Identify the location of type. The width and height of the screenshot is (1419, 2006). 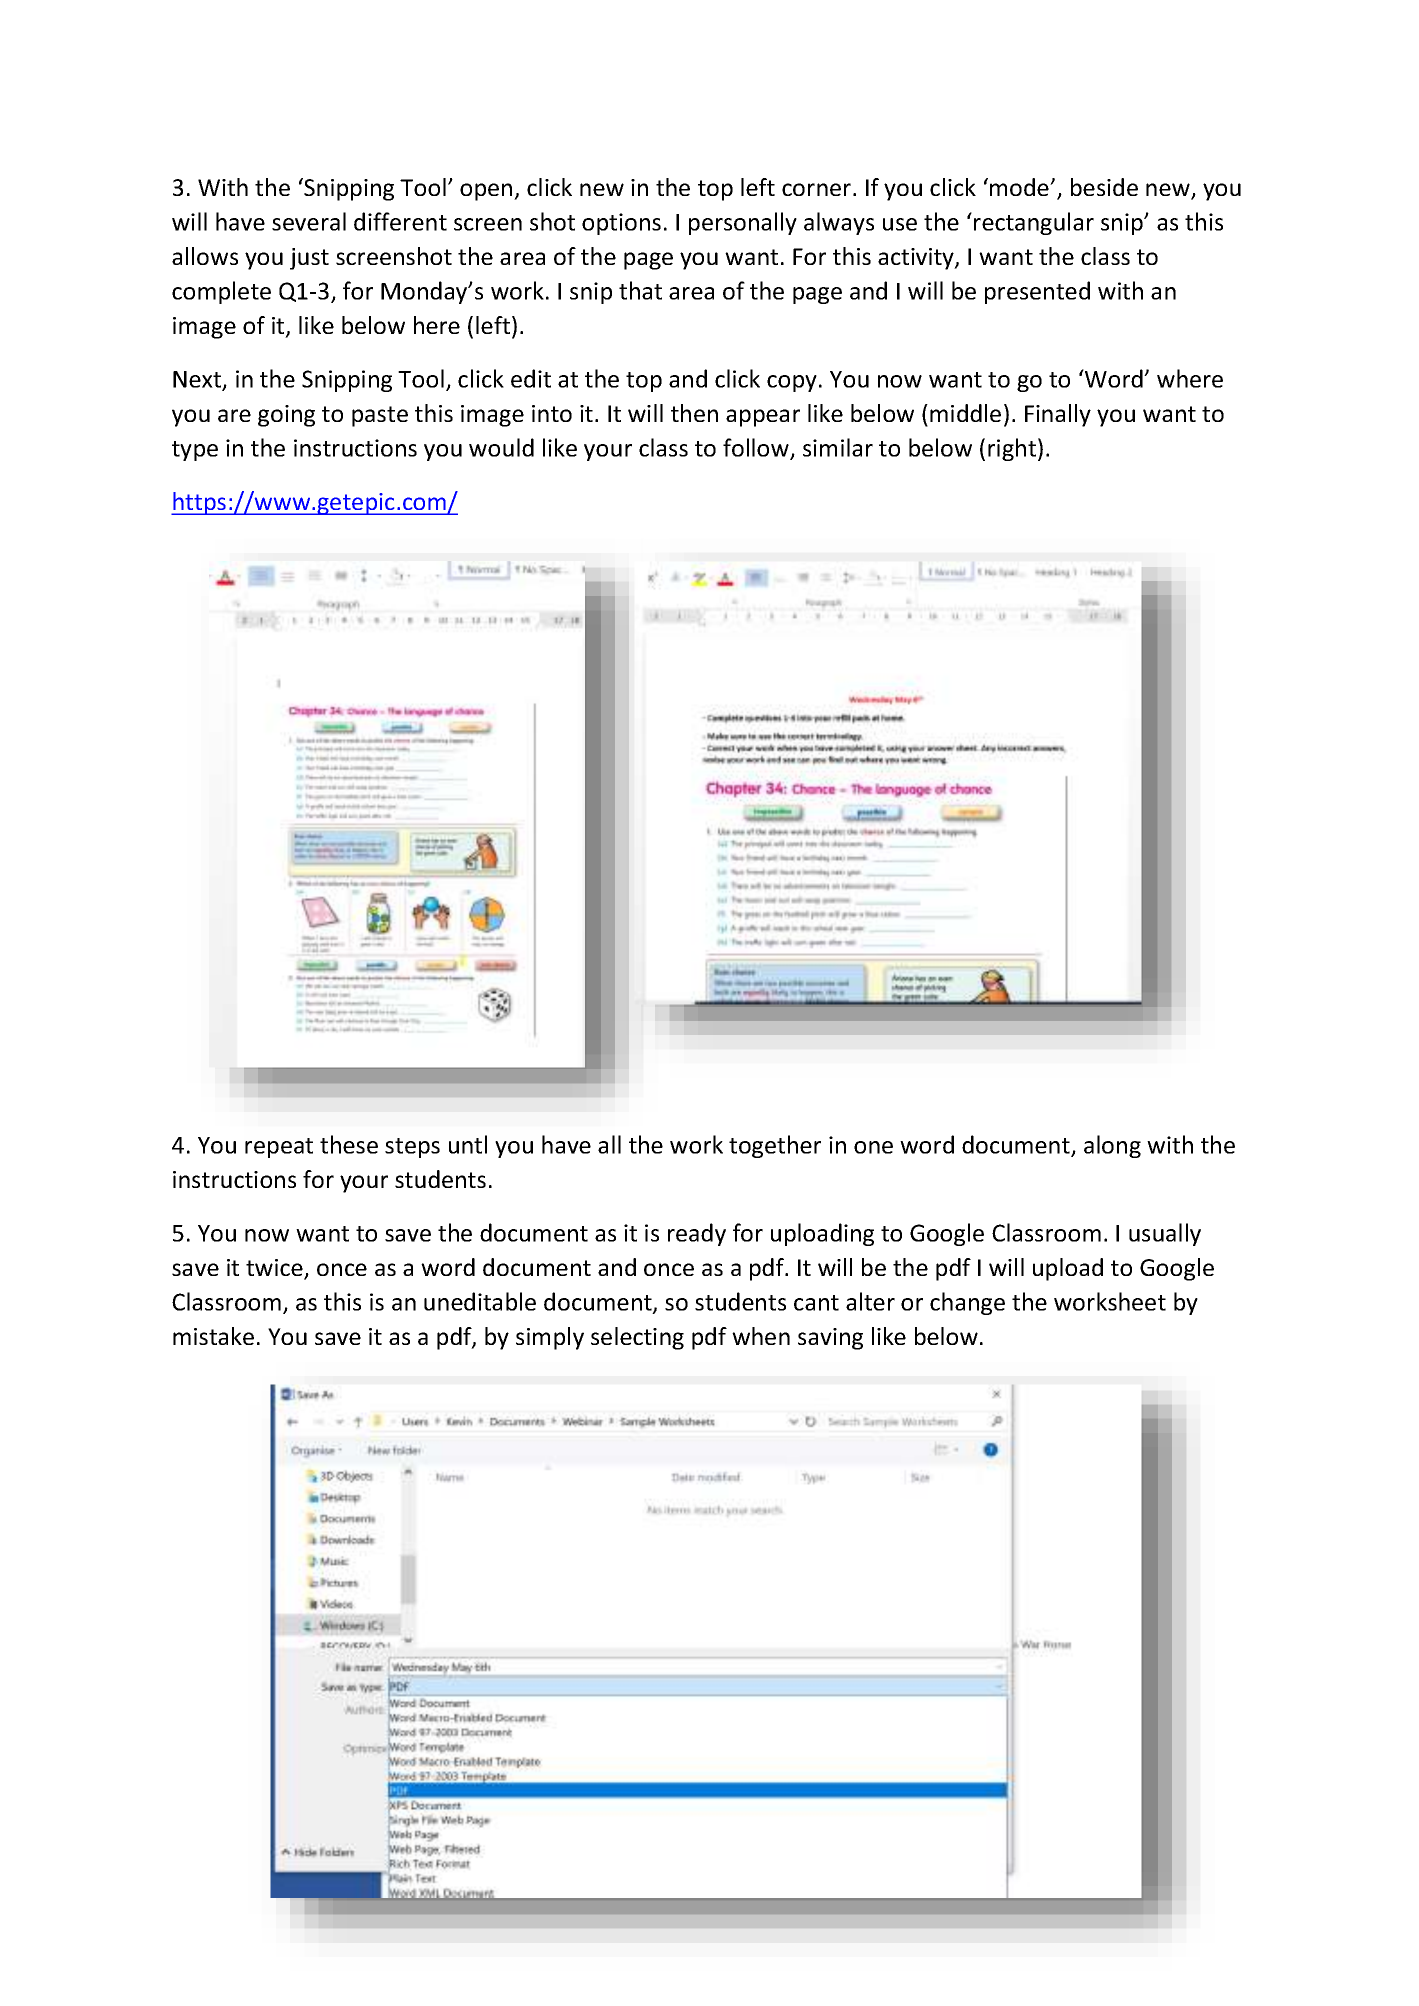
(195, 451).
